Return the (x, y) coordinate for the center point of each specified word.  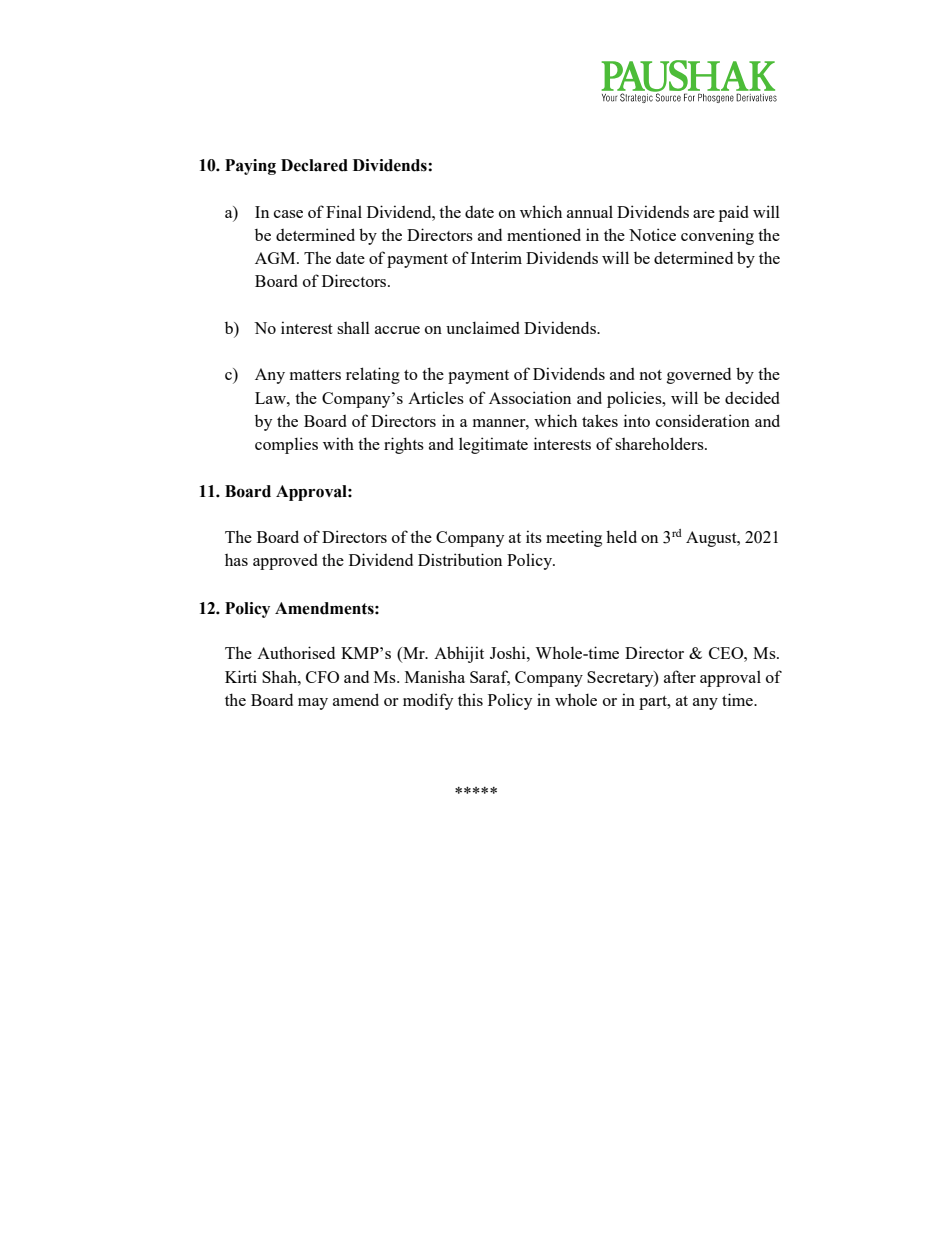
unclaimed (483, 327)
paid (734, 213)
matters (315, 375)
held (621, 536)
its (534, 536)
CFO (322, 677)
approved (285, 562)
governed (699, 375)
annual (590, 211)
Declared (314, 165)
